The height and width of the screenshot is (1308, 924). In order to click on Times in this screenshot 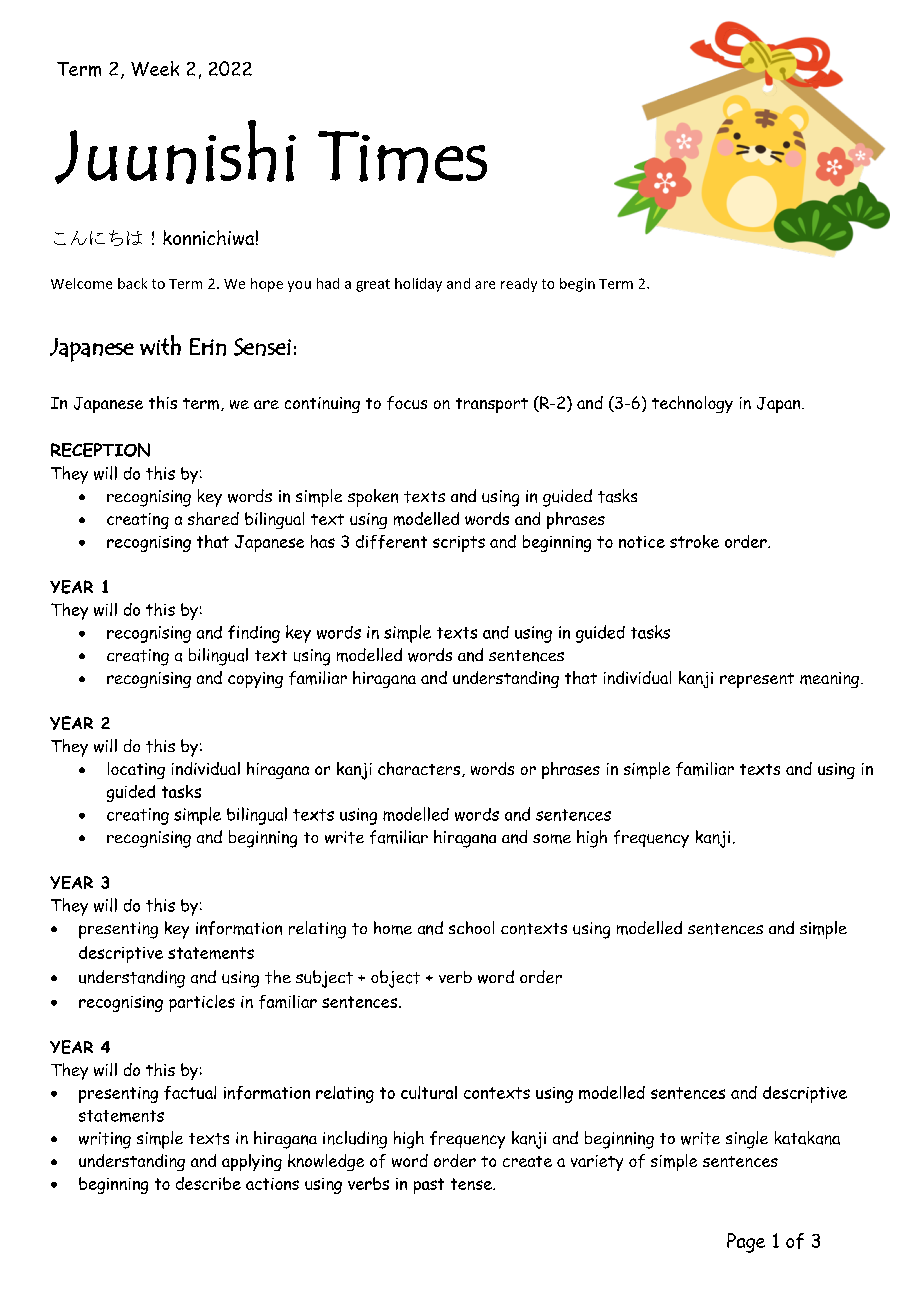, I will do `click(402, 157)`.
